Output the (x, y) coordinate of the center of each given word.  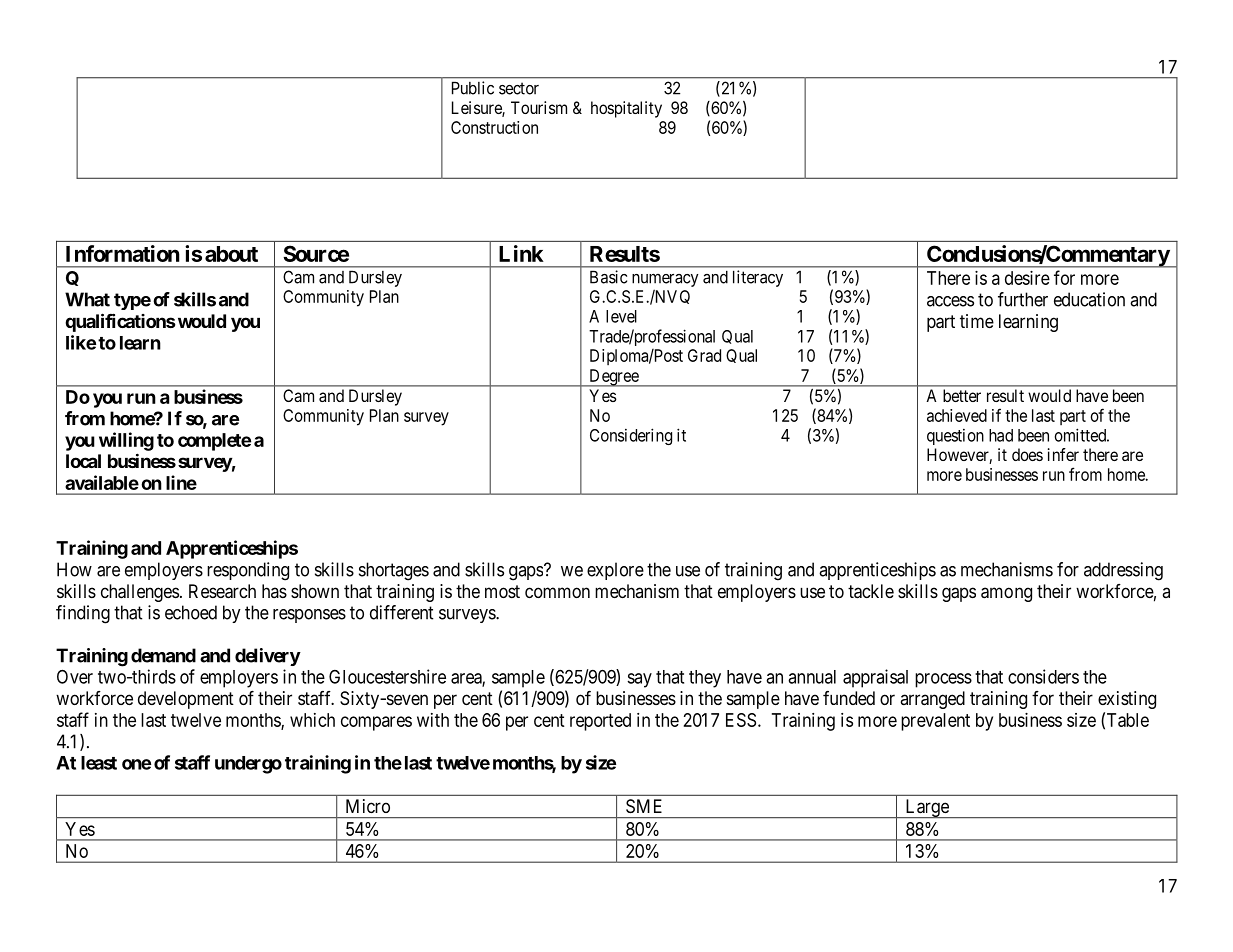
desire (1027, 278)
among (1006, 594)
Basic (608, 277)
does (1027, 454)
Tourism (539, 107)
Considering (631, 436)
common (557, 592)
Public (473, 88)
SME (644, 806)
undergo (248, 765)
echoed (191, 612)
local (83, 461)
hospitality (626, 109)
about (231, 254)
